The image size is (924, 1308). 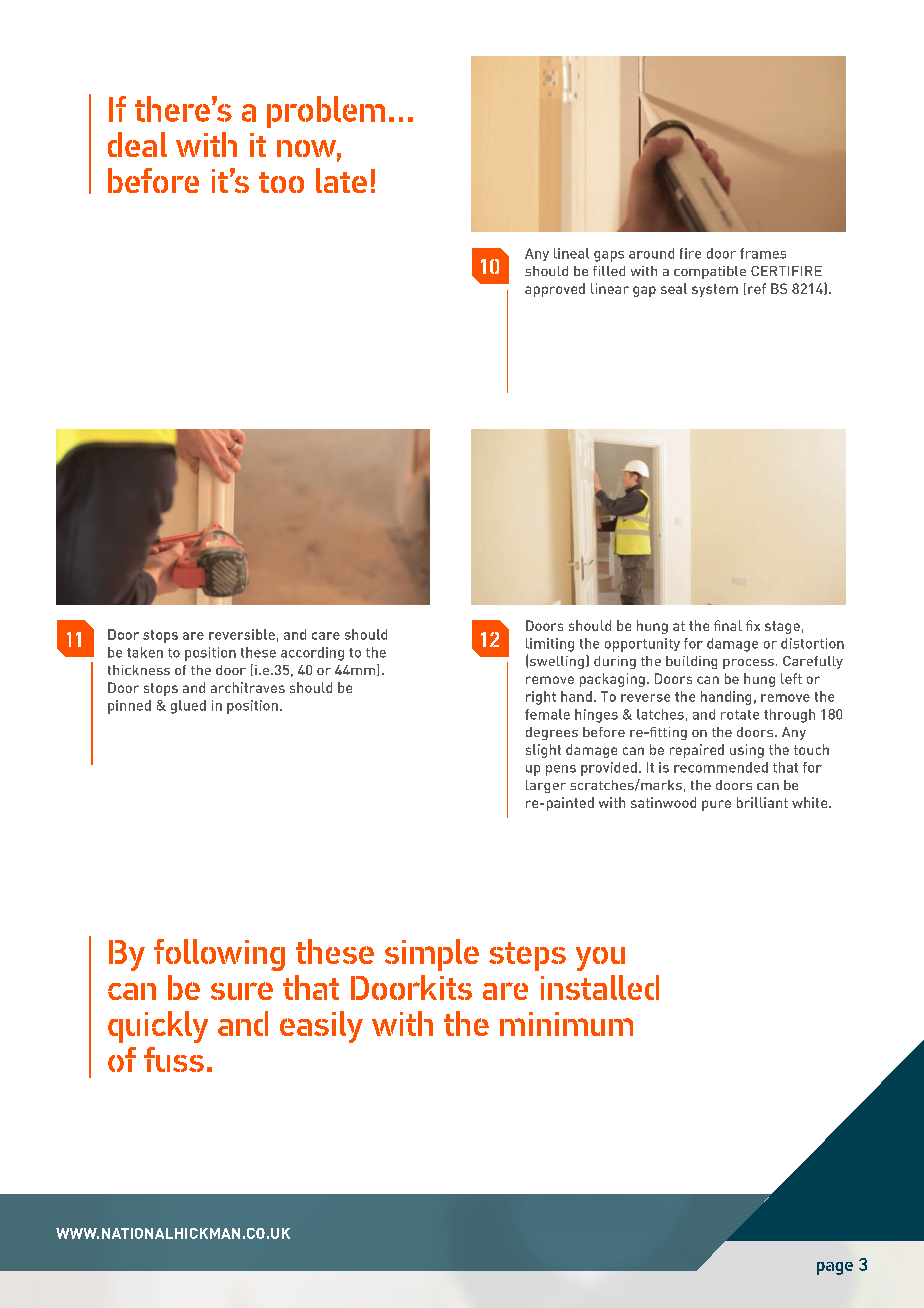 I want to click on fuss, so click(x=174, y=1059).
